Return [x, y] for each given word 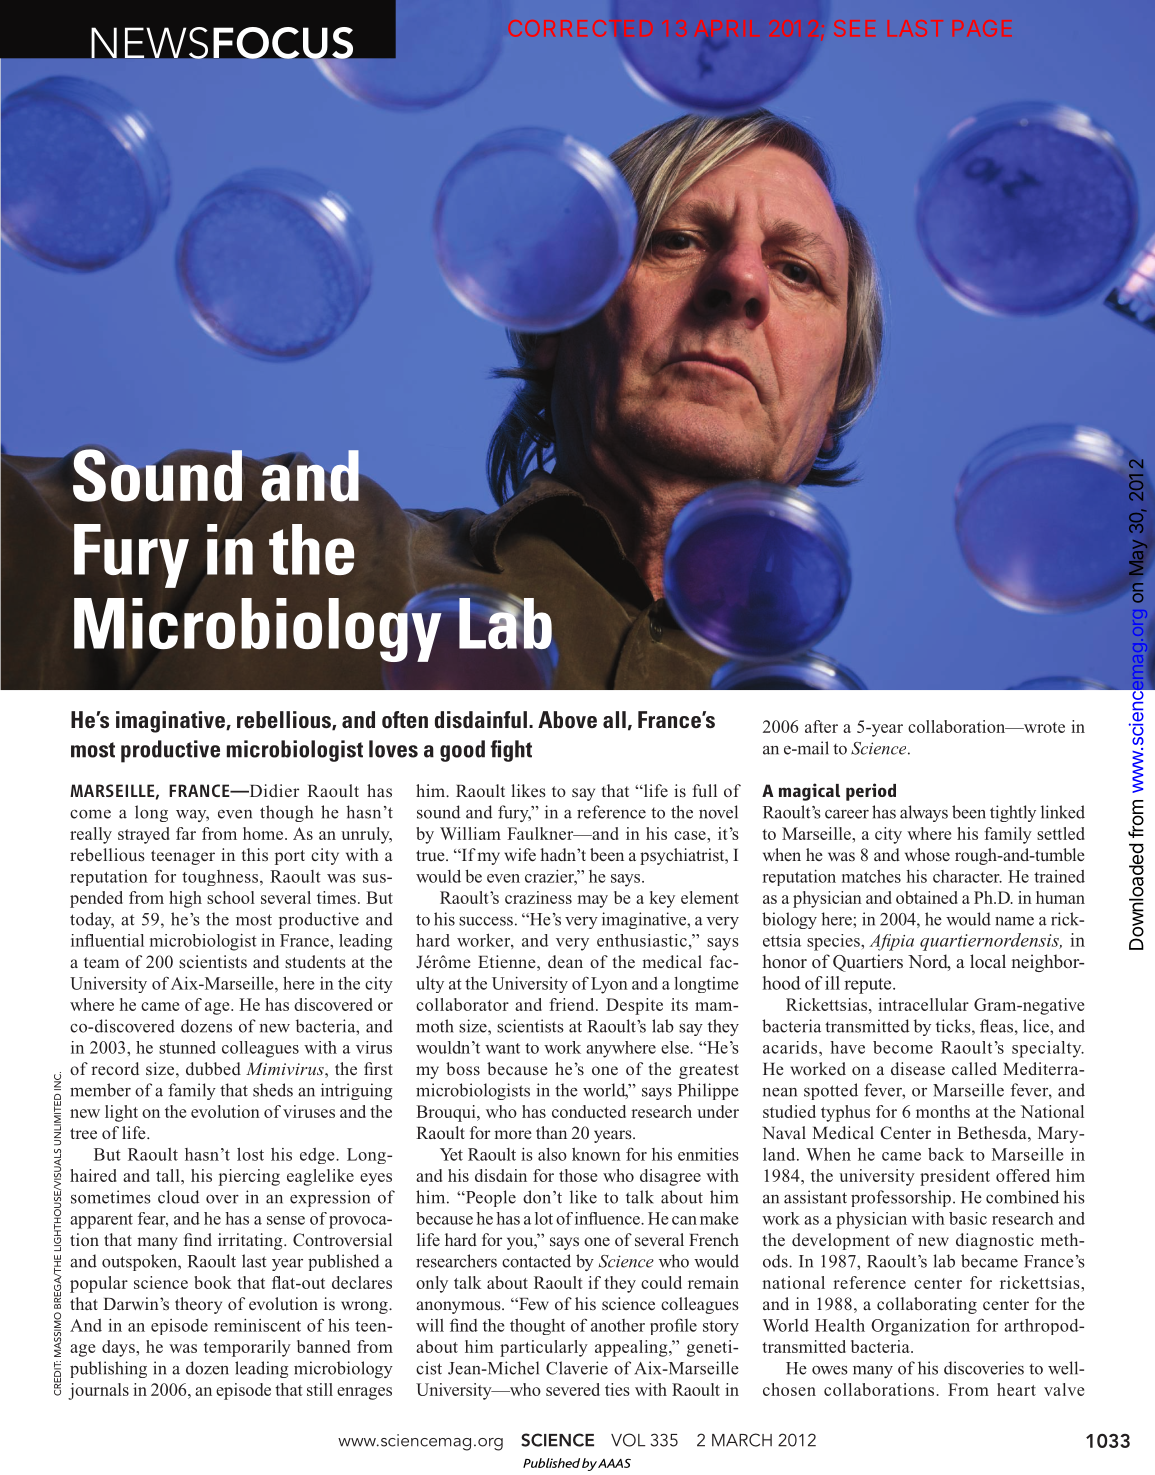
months [943, 1111]
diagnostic [995, 1241]
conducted [589, 1111]
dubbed [213, 1068]
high [185, 899]
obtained [927, 897]
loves [393, 749]
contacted [536, 1261]
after [821, 726]
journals [98, 1391]
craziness [538, 897]
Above [567, 719]
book [213, 1282]
